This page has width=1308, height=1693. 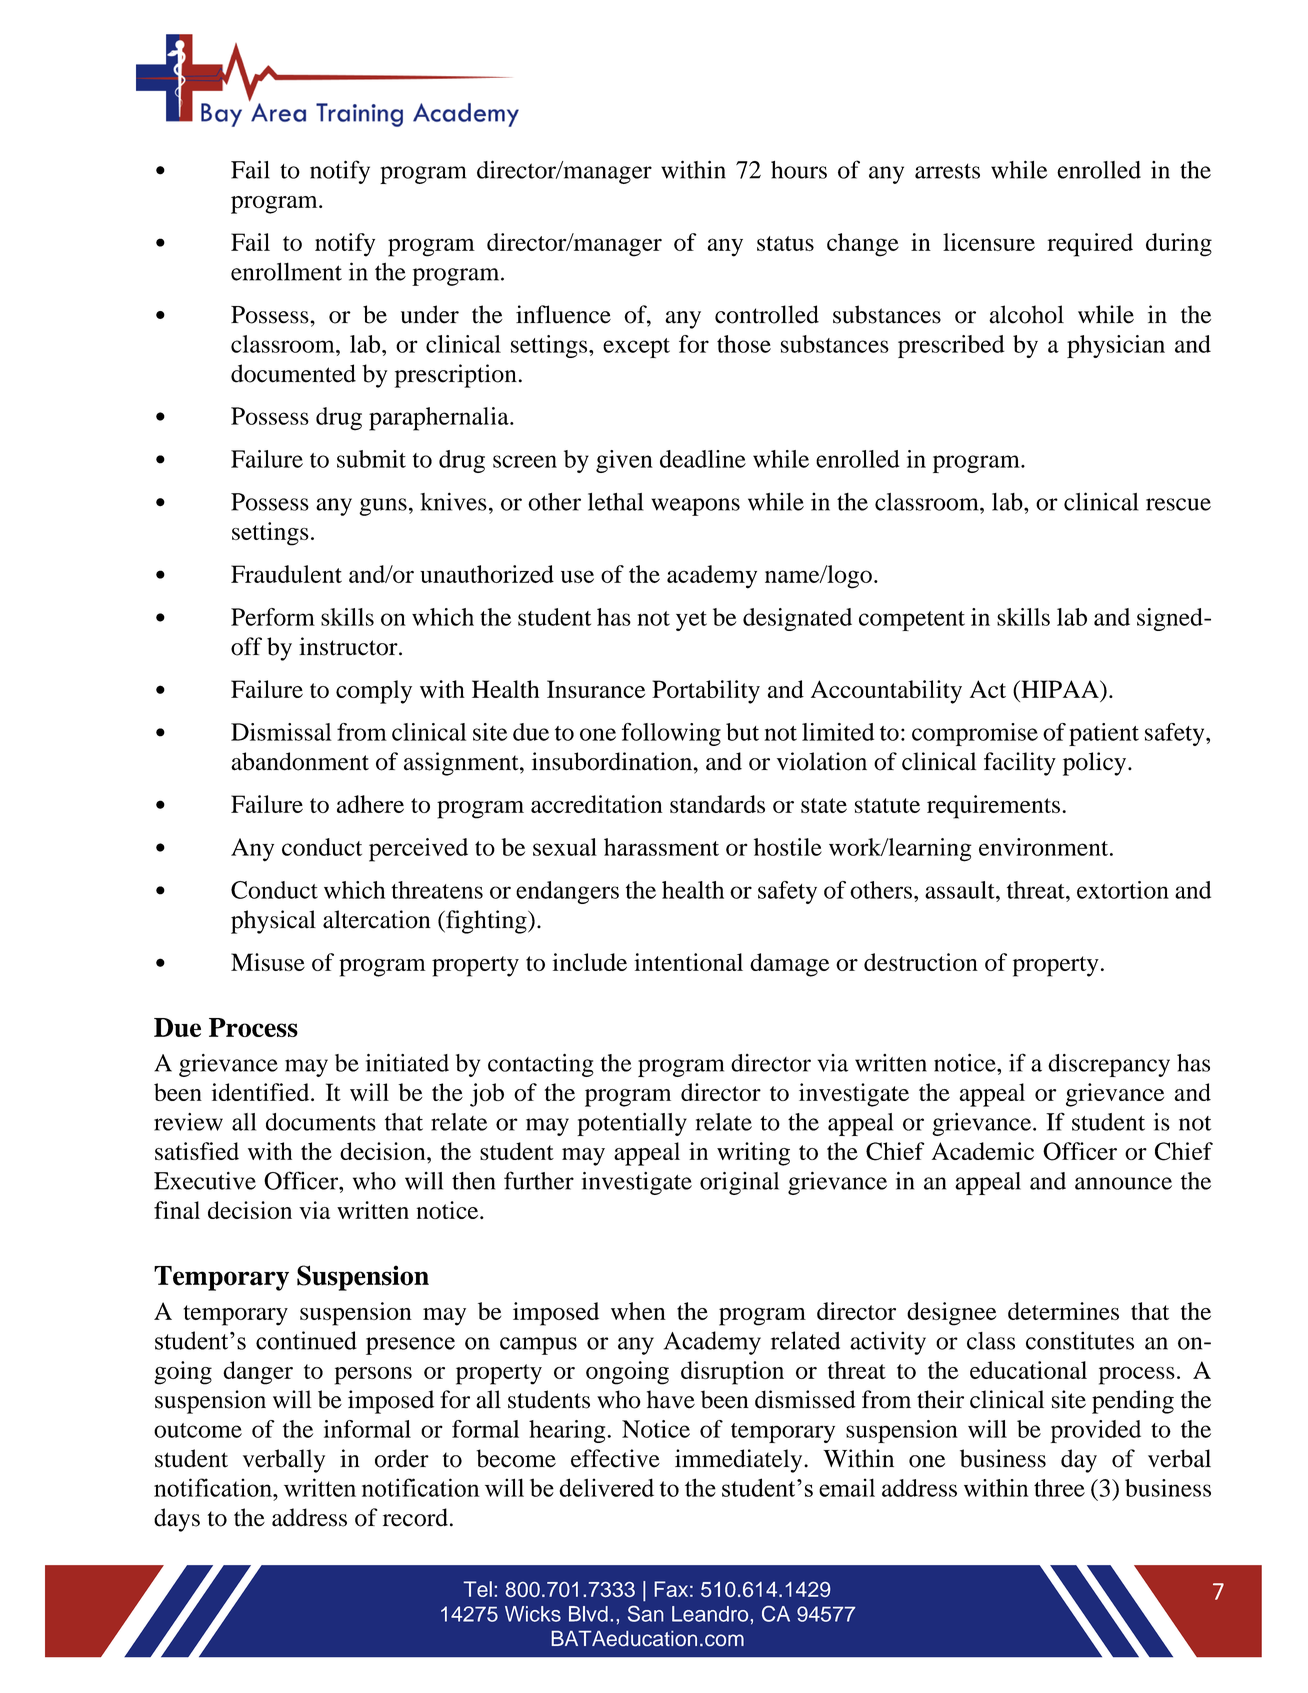 I want to click on physical, so click(x=273, y=922).
